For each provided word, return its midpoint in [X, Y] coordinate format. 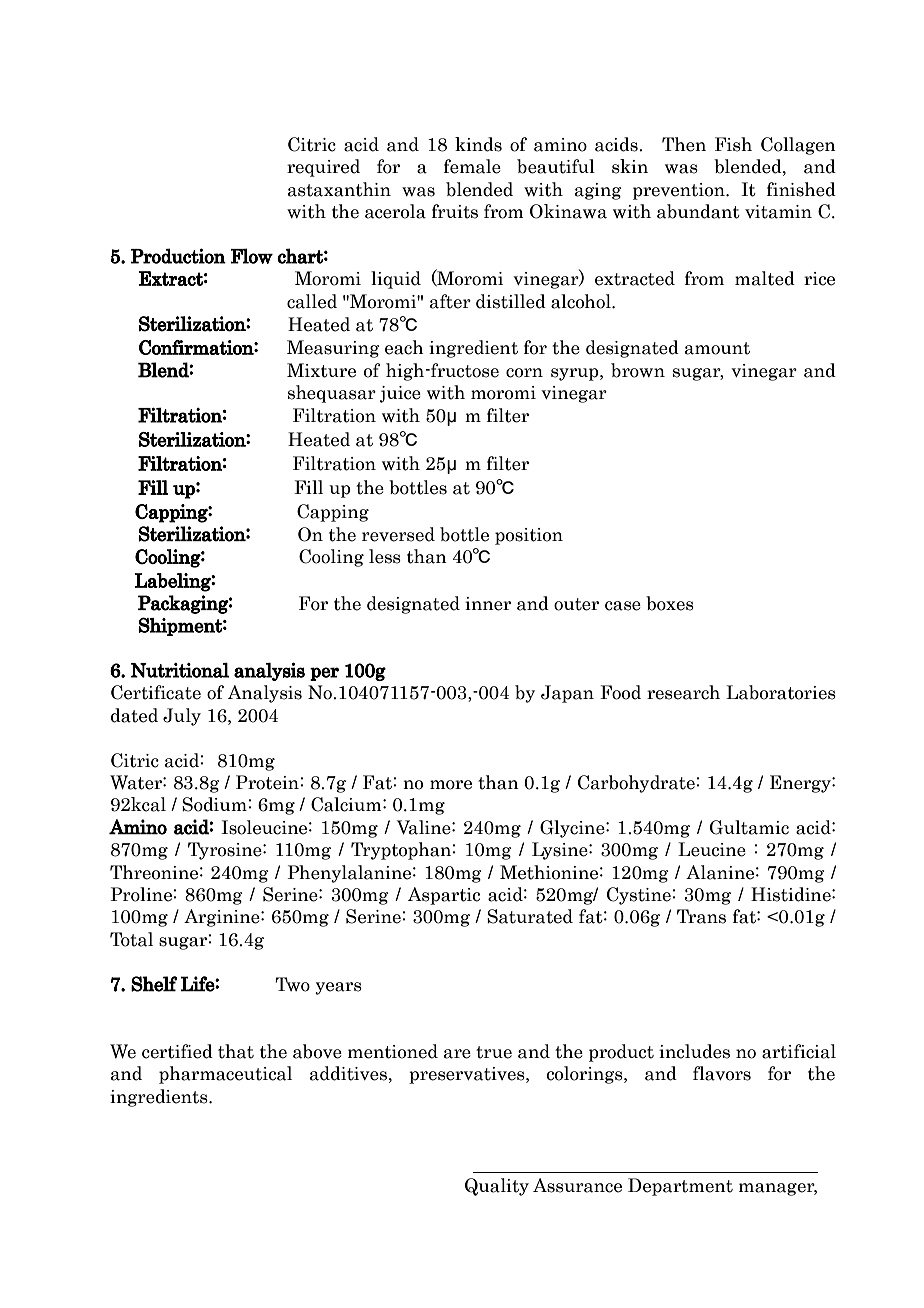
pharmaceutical [225, 1075]
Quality [497, 1187]
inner [488, 604]
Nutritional [180, 670]
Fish [733, 144]
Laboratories [781, 692]
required [323, 168]
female [472, 166]
